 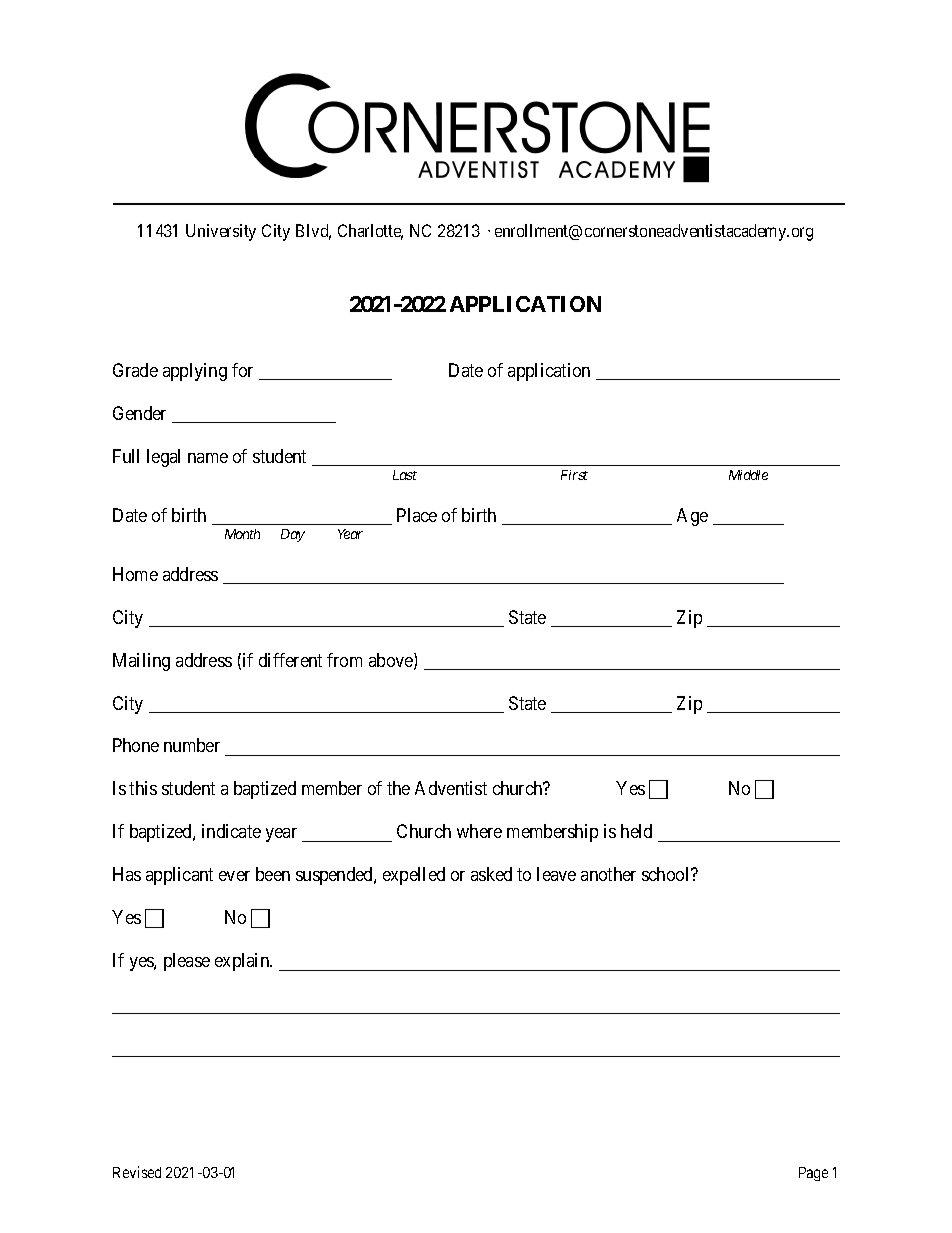 What do you see at coordinates (813, 1174) in the page?
I see `Page` at bounding box center [813, 1174].
